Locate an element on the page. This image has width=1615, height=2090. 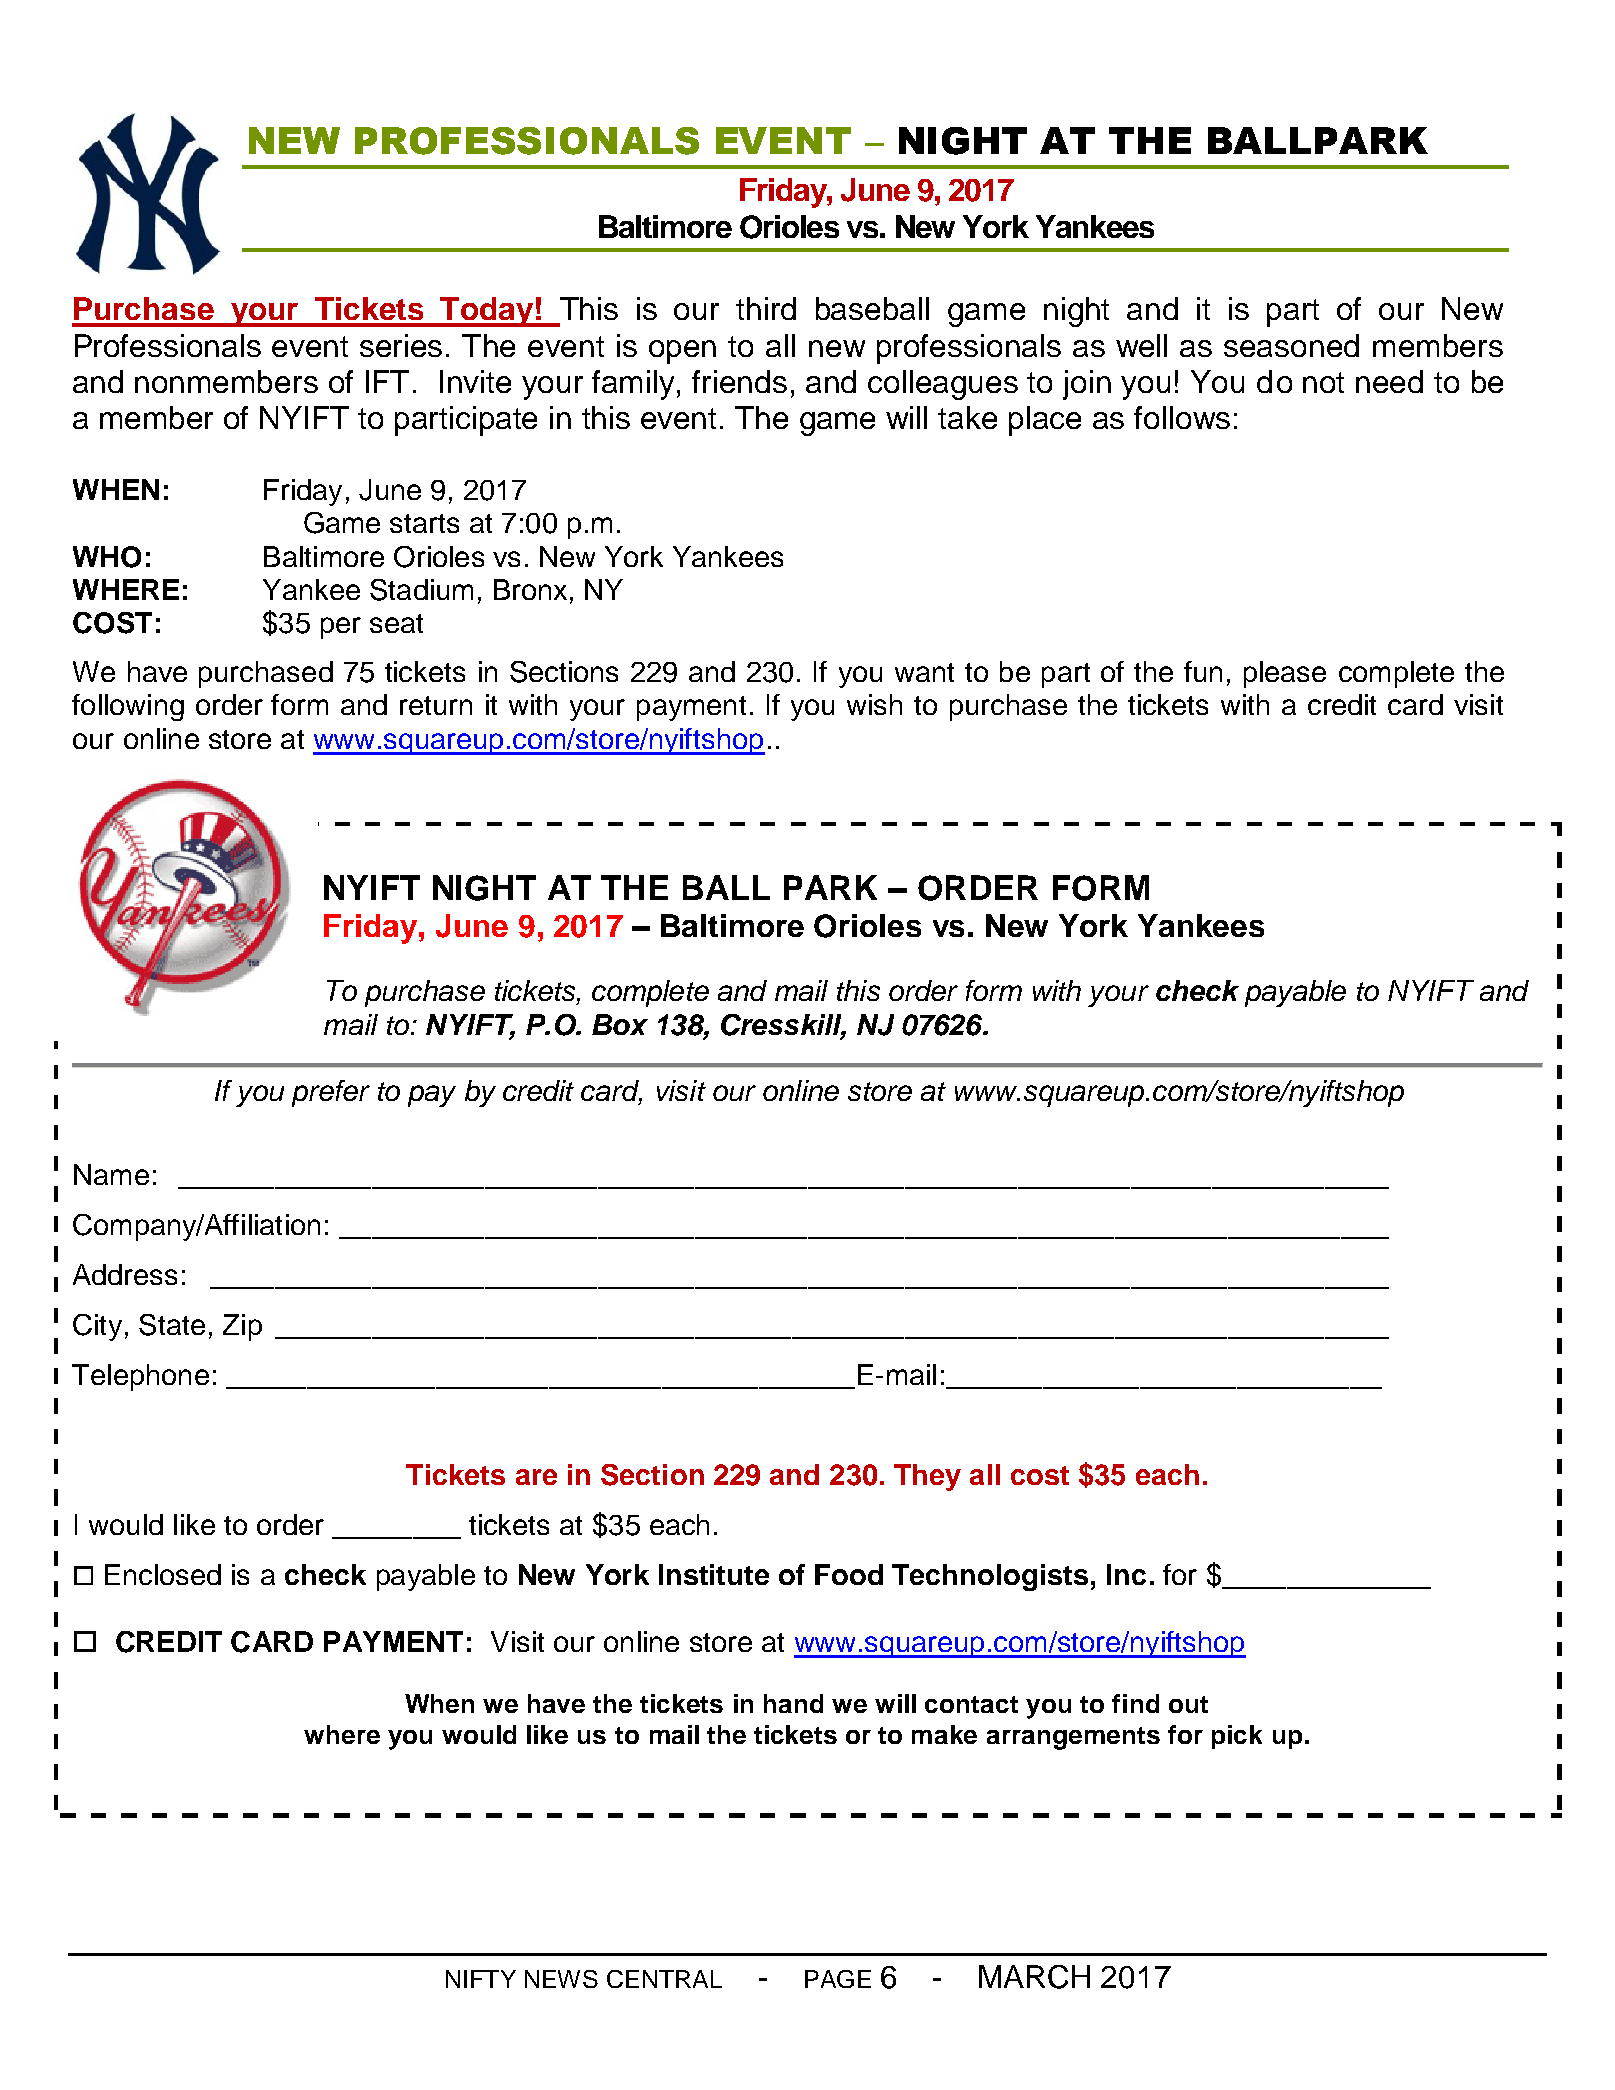
fun is located at coordinates (1203, 671).
